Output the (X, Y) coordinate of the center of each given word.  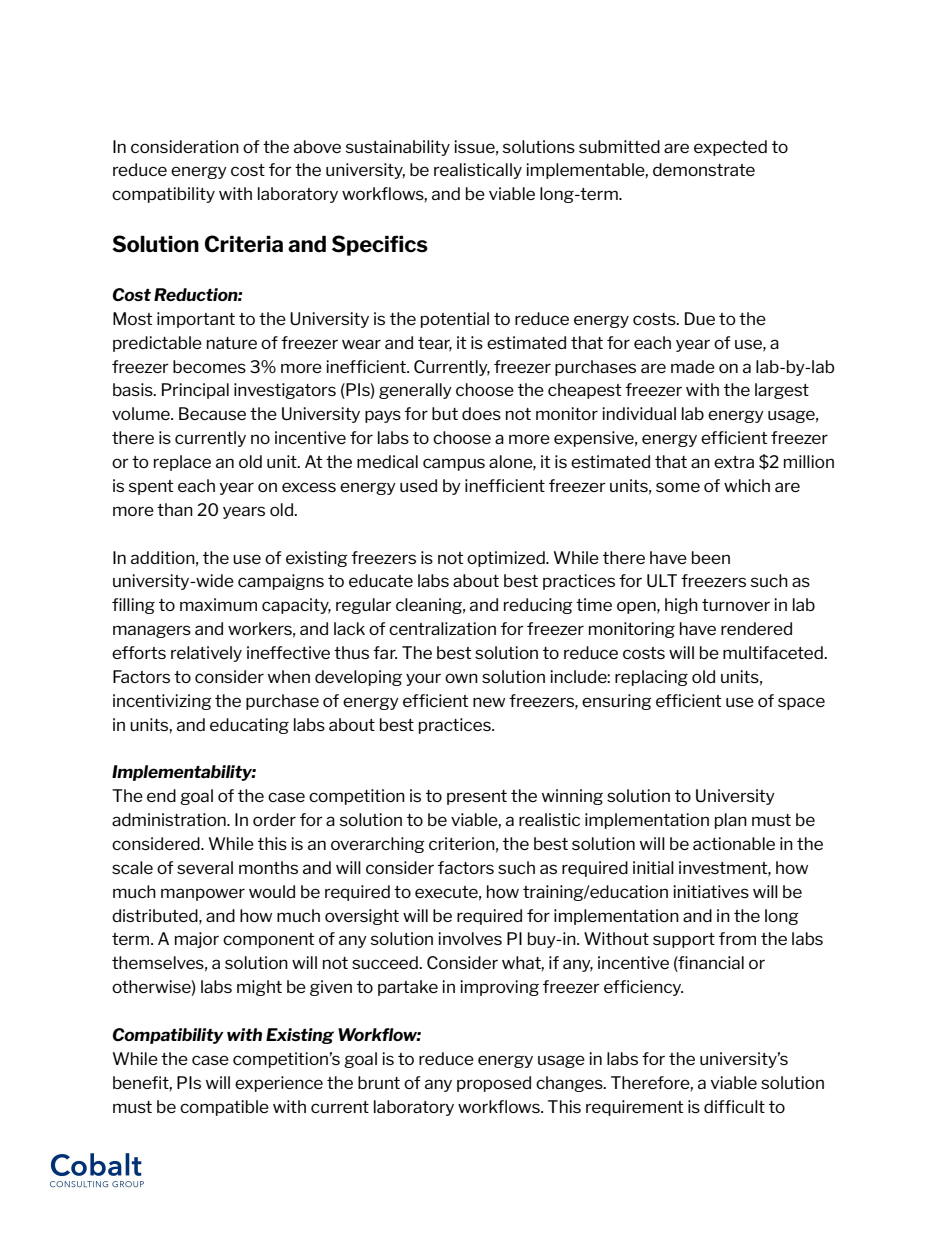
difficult (734, 1106)
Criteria (244, 244)
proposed (494, 1084)
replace (182, 463)
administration (170, 819)
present (477, 797)
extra (734, 462)
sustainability (398, 148)
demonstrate (704, 169)
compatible (224, 1108)
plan (731, 821)
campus (454, 464)
